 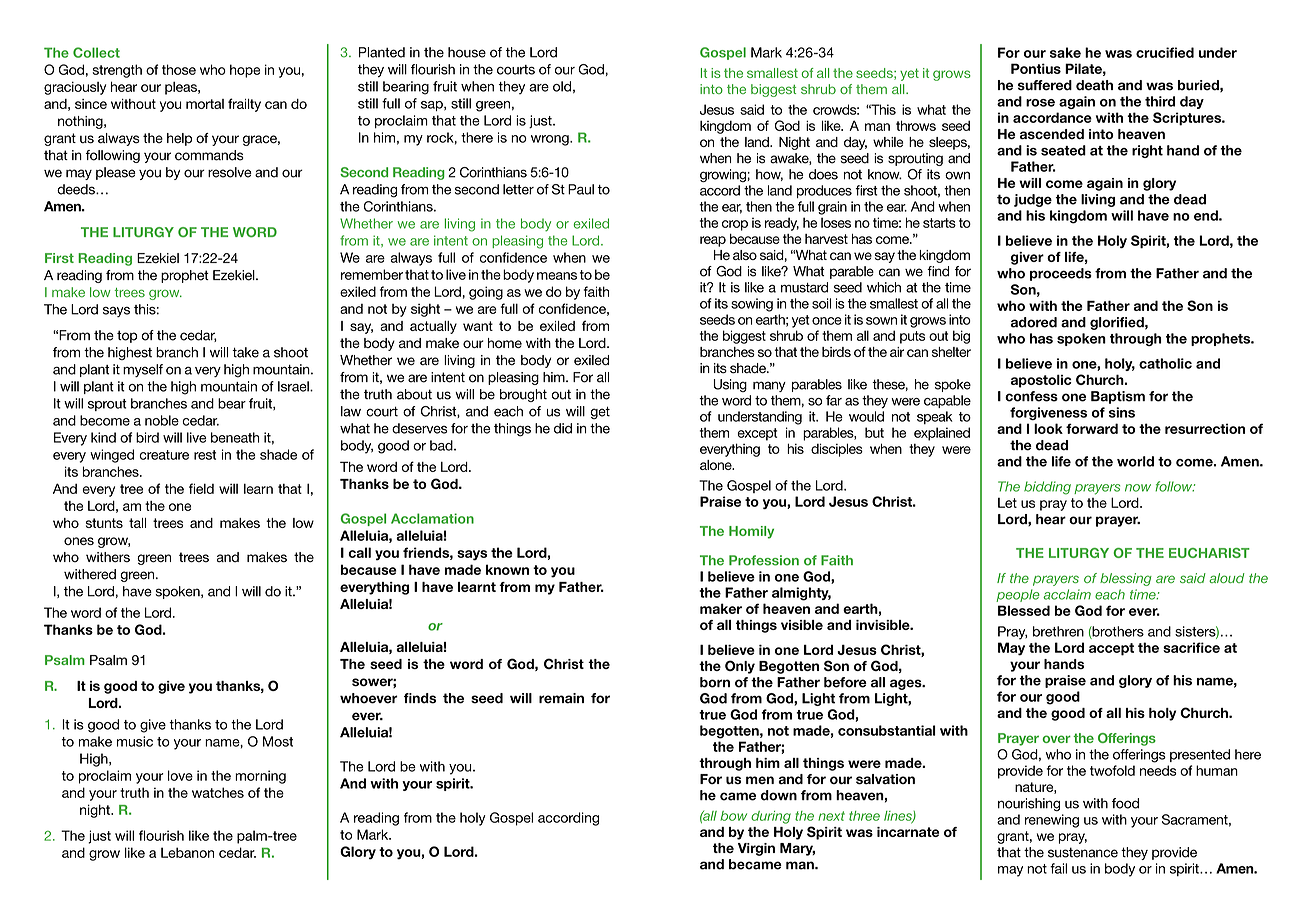 What do you see at coordinates (137, 523) in the image?
I see `tall` at bounding box center [137, 523].
